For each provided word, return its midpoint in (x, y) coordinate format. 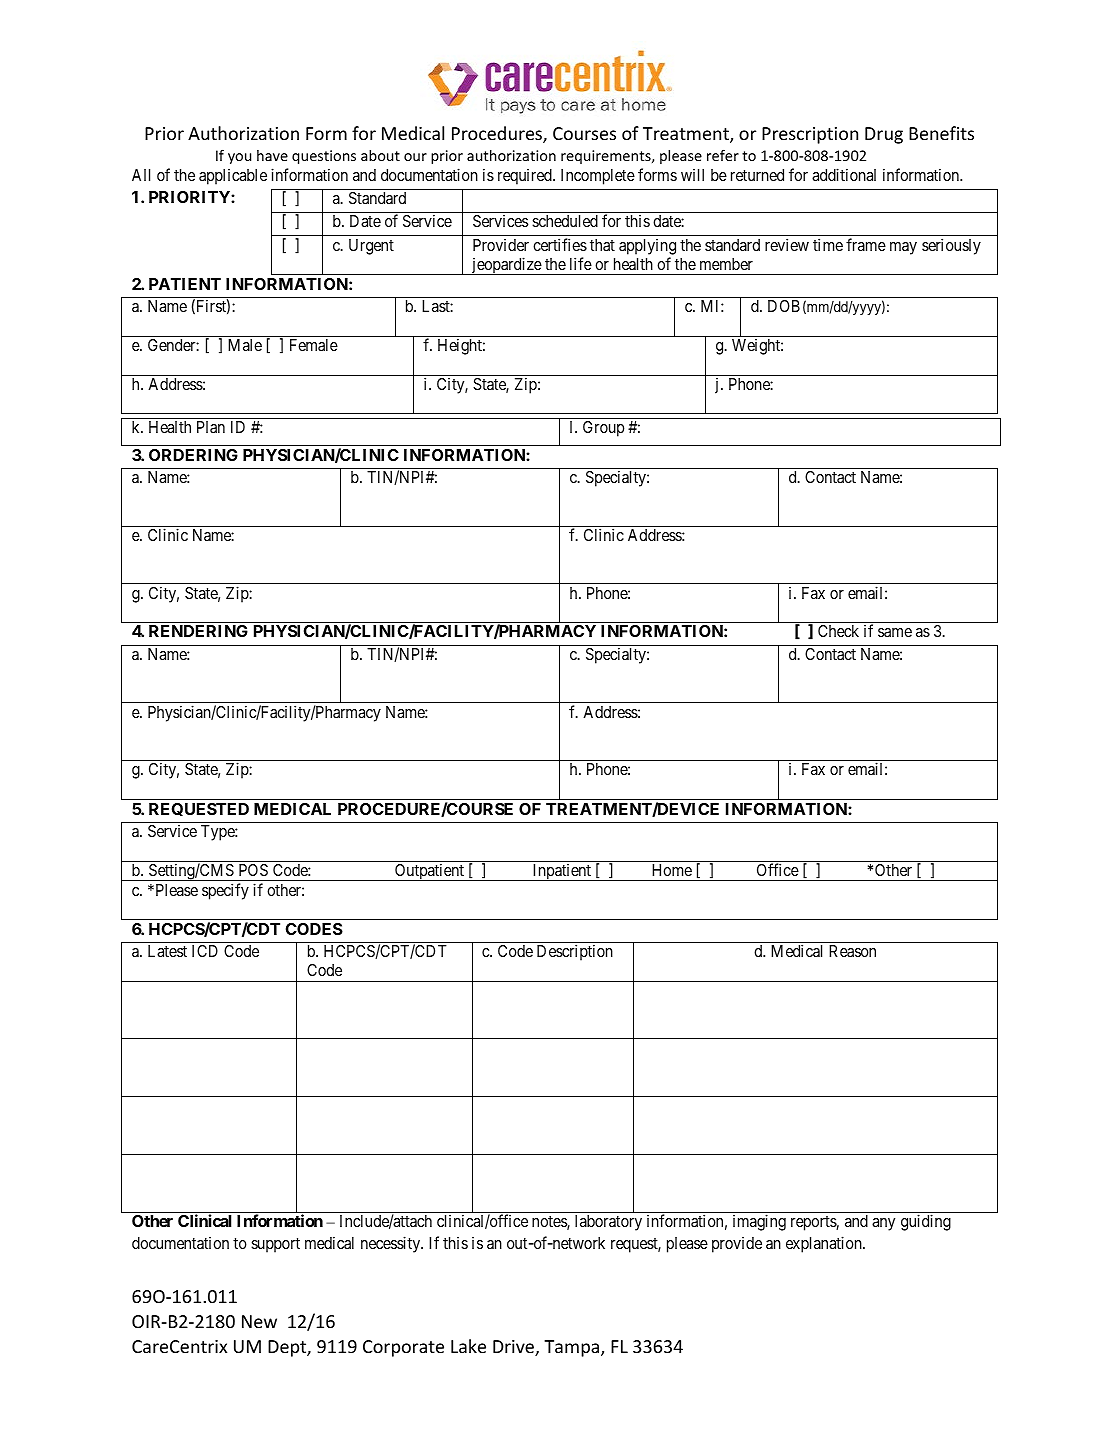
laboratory (608, 1223)
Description (575, 952)
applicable (233, 177)
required (526, 177)
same (895, 632)
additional (844, 174)
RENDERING (198, 631)
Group (603, 429)
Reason (852, 951)
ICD (205, 951)
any (883, 1224)
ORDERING (193, 455)
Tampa (573, 1348)
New (259, 1321)
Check (838, 631)
